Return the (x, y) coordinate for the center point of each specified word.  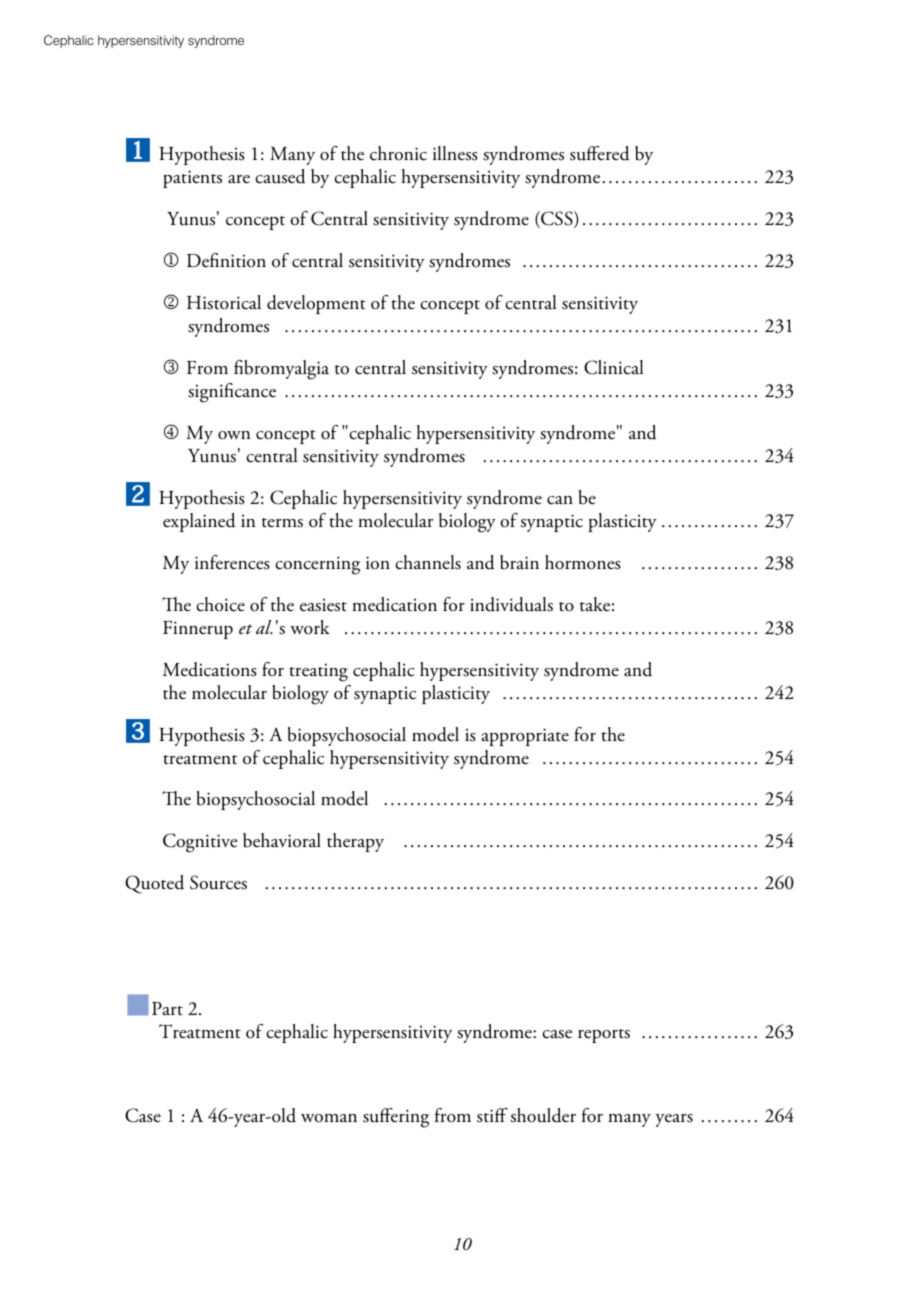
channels (428, 562)
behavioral (282, 840)
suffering (396, 1118)
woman (329, 1118)
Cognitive (200, 843)
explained (199, 522)
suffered (600, 153)
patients (192, 179)
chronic (398, 153)
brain (519, 562)
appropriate (525, 737)
